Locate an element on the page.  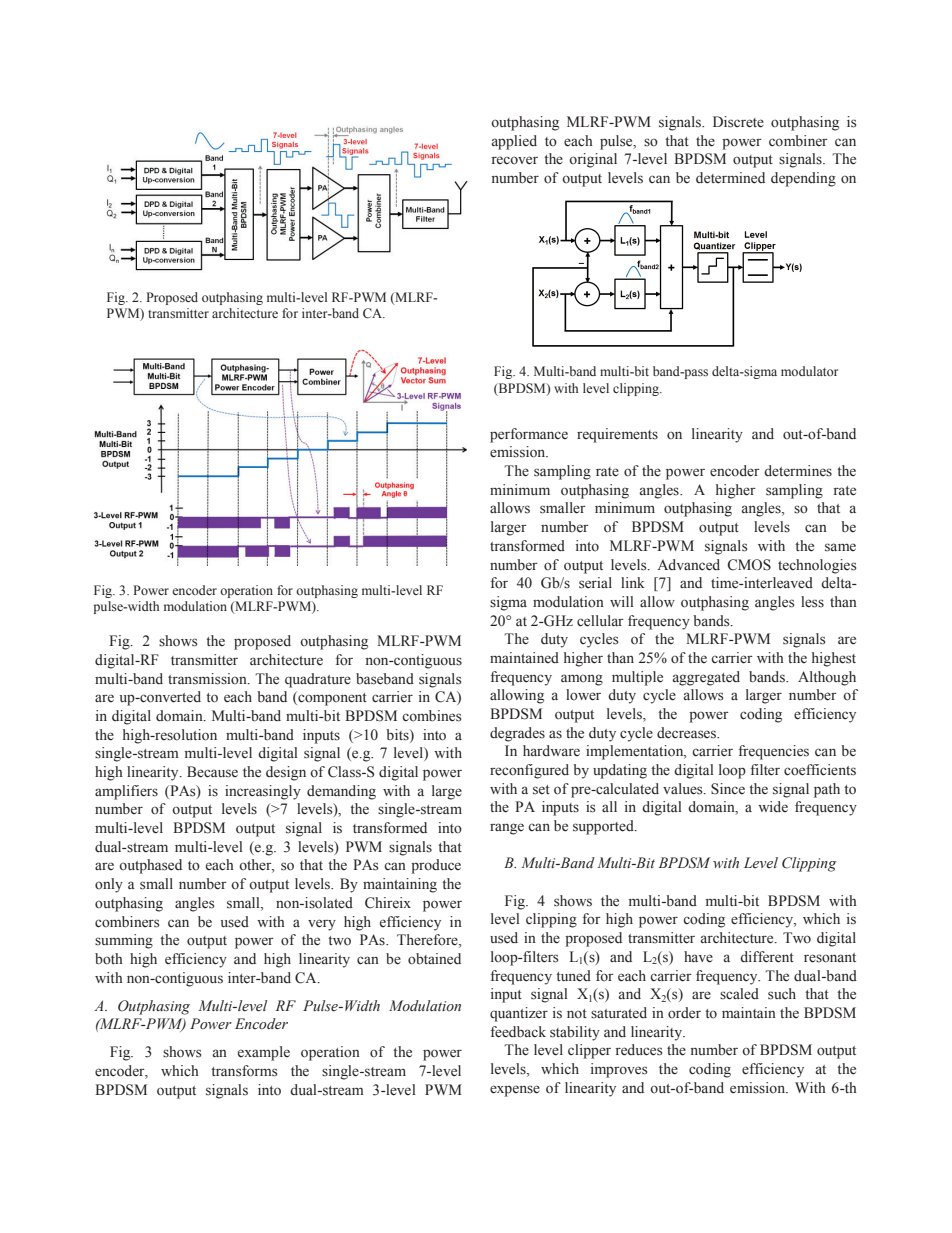
performance is located at coordinates (529, 435).
